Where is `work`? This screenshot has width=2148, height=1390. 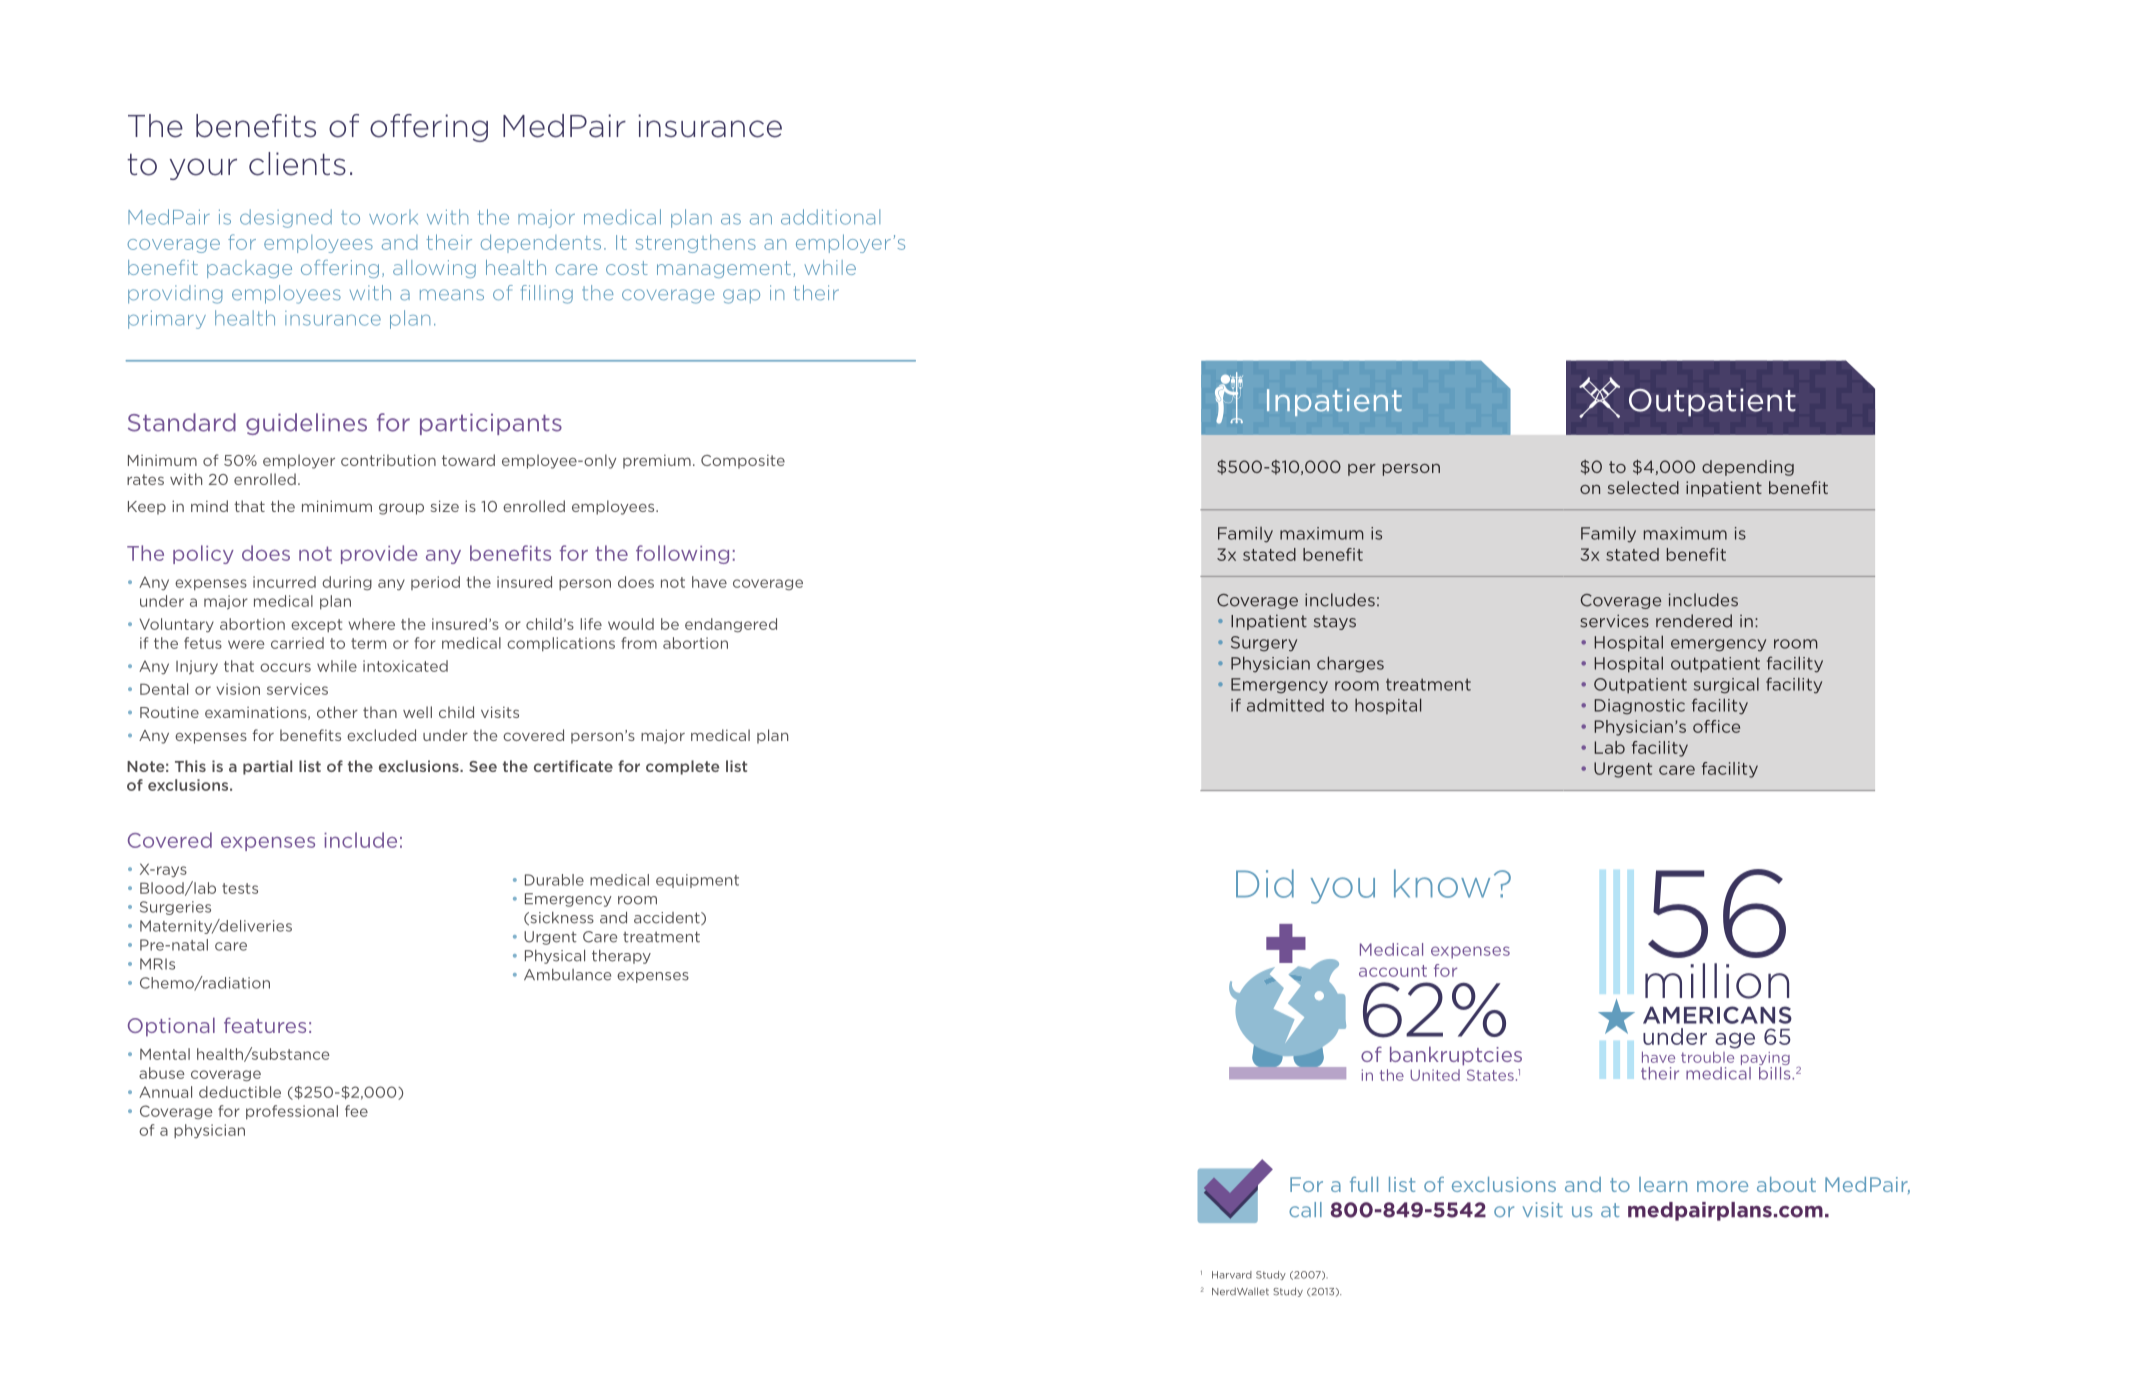
work is located at coordinates (393, 217).
